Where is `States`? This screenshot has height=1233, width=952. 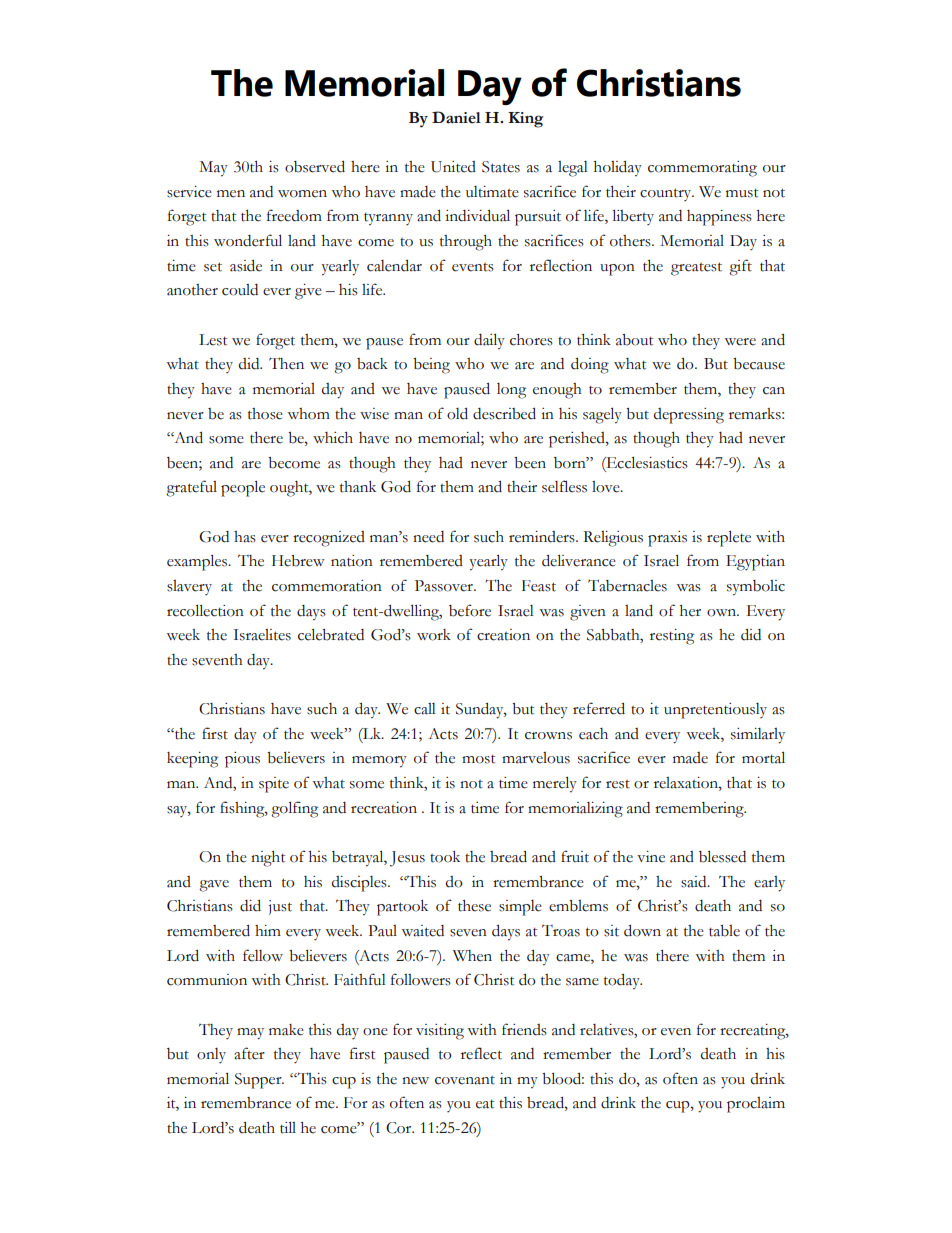
States is located at coordinates (501, 167).
